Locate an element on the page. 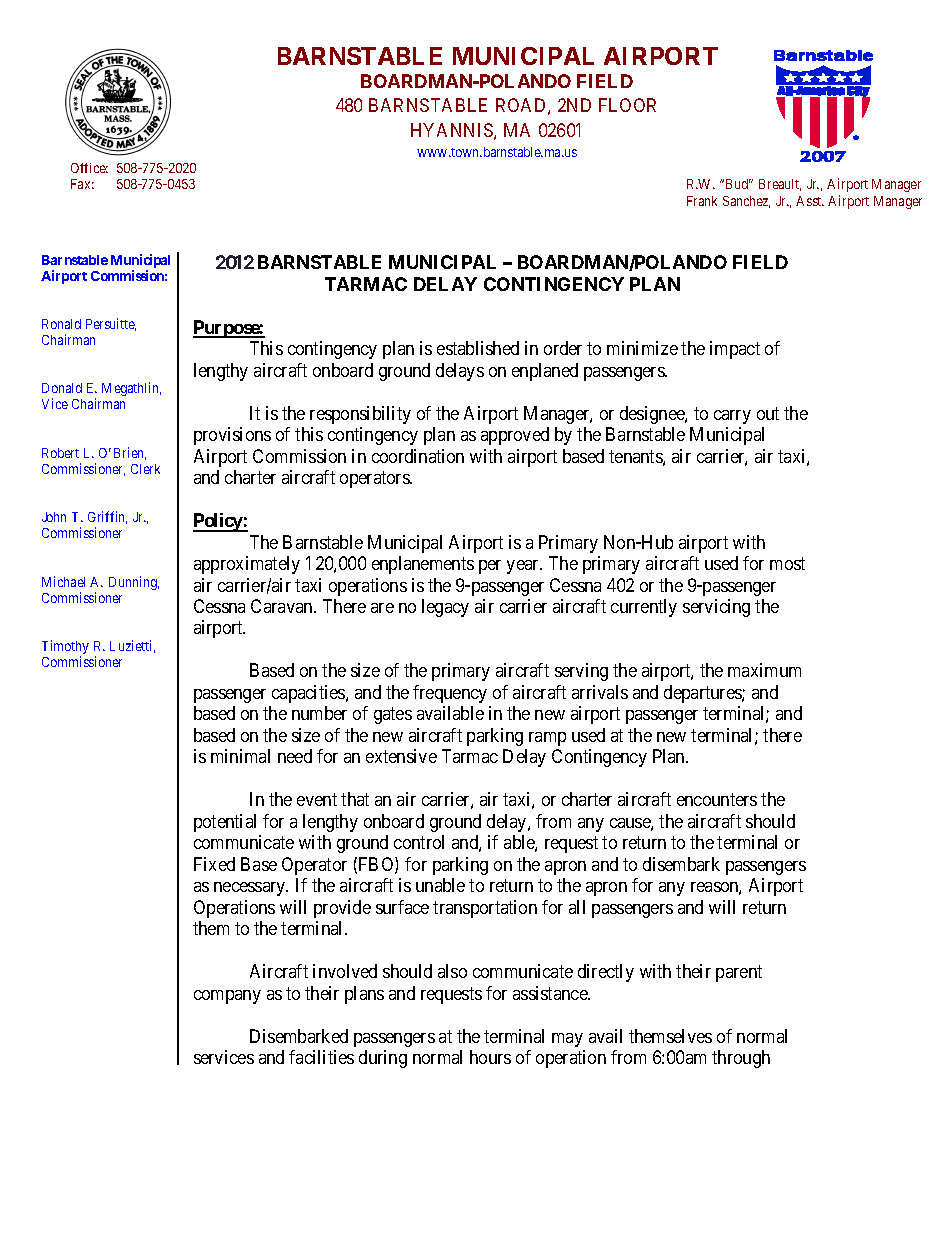 The image size is (952, 1233). Frank is located at coordinates (702, 201).
